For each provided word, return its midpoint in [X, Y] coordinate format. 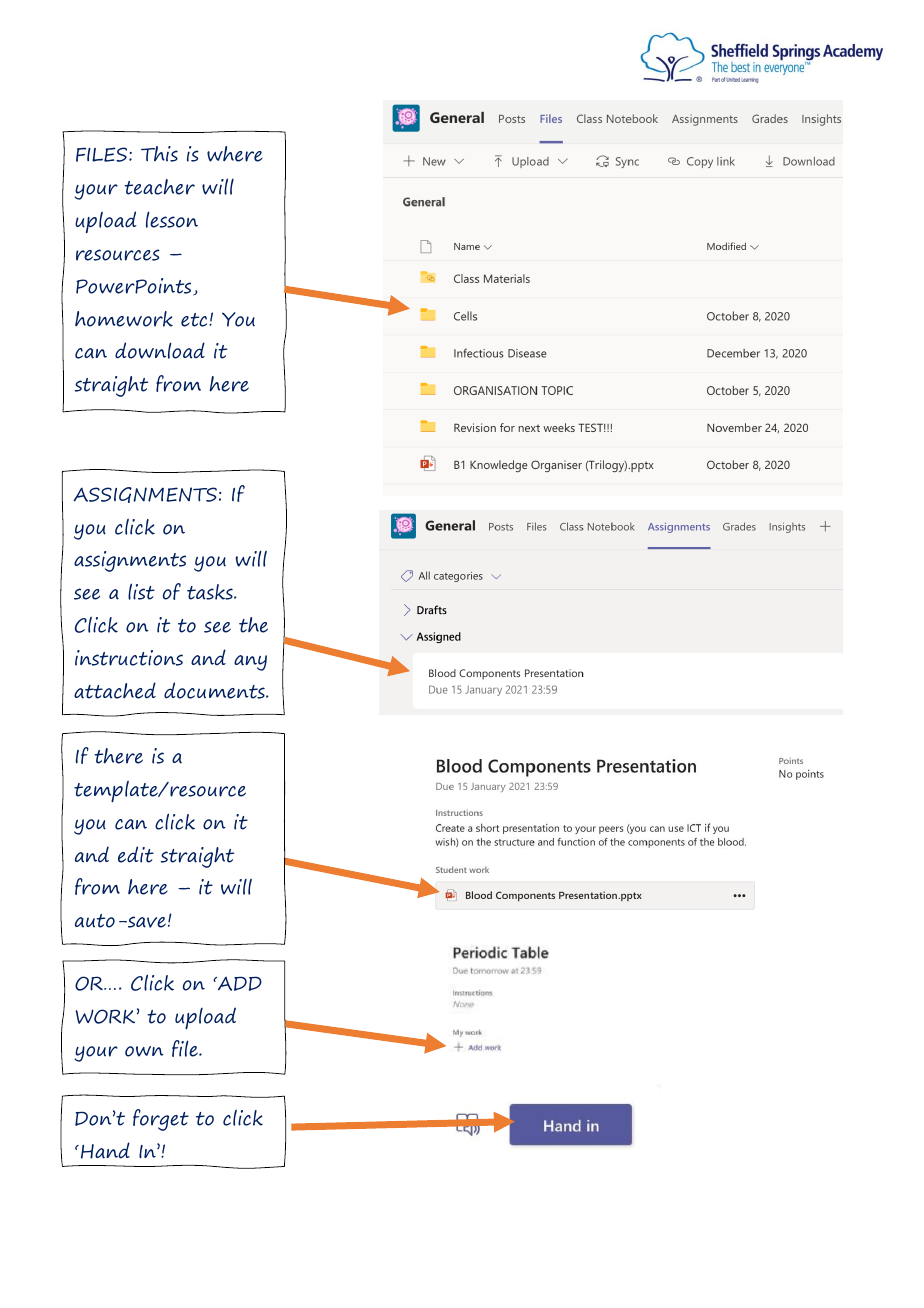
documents [215, 690]
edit [136, 854]
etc [195, 320]
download [160, 350]
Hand [105, 1150]
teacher [159, 187]
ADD [239, 983]
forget [161, 1120]
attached [115, 690]
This [159, 154]
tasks [211, 592]
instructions [129, 658]
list [141, 591]
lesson [172, 219]
